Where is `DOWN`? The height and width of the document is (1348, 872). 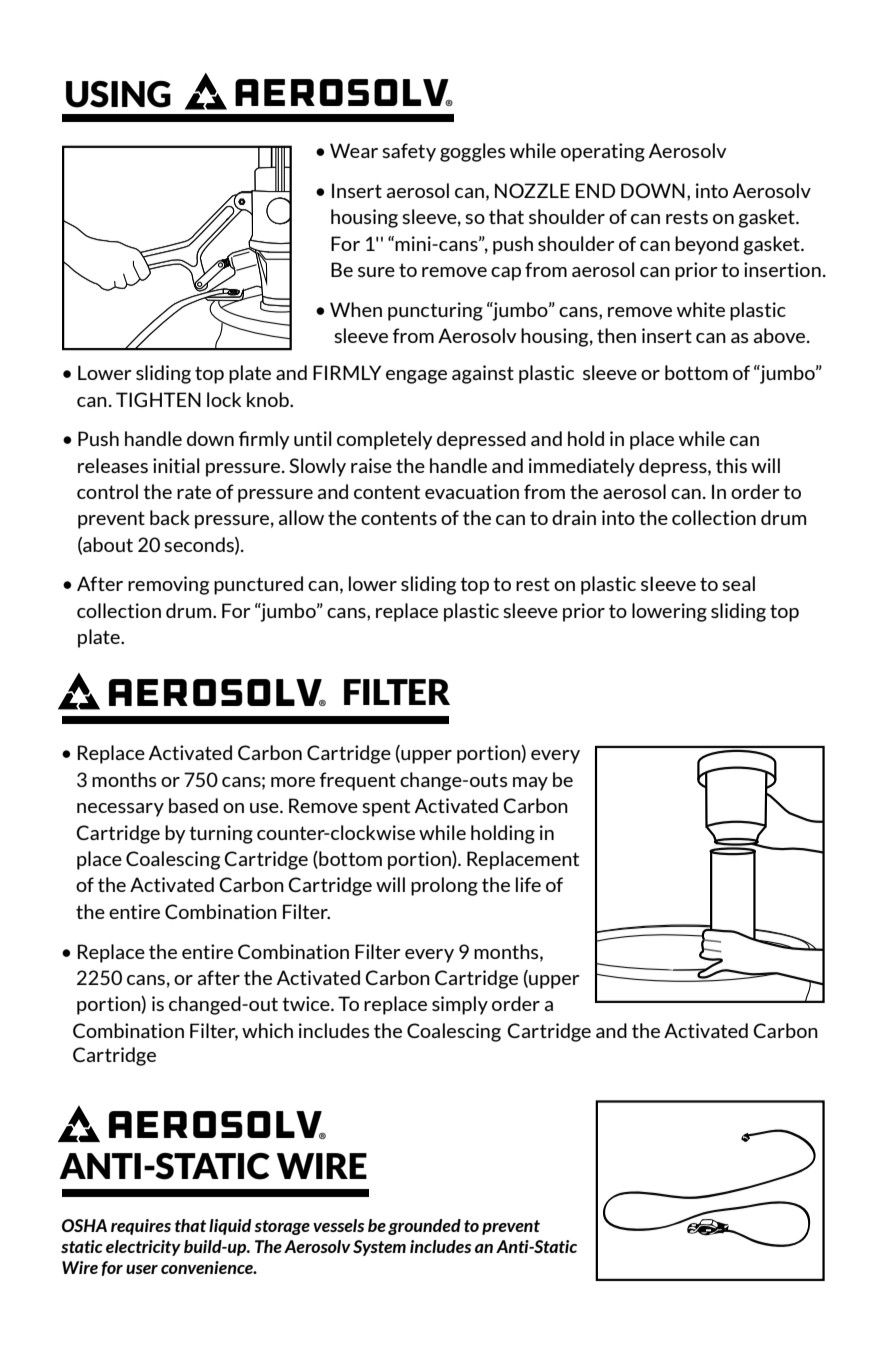 DOWN is located at coordinates (653, 190).
